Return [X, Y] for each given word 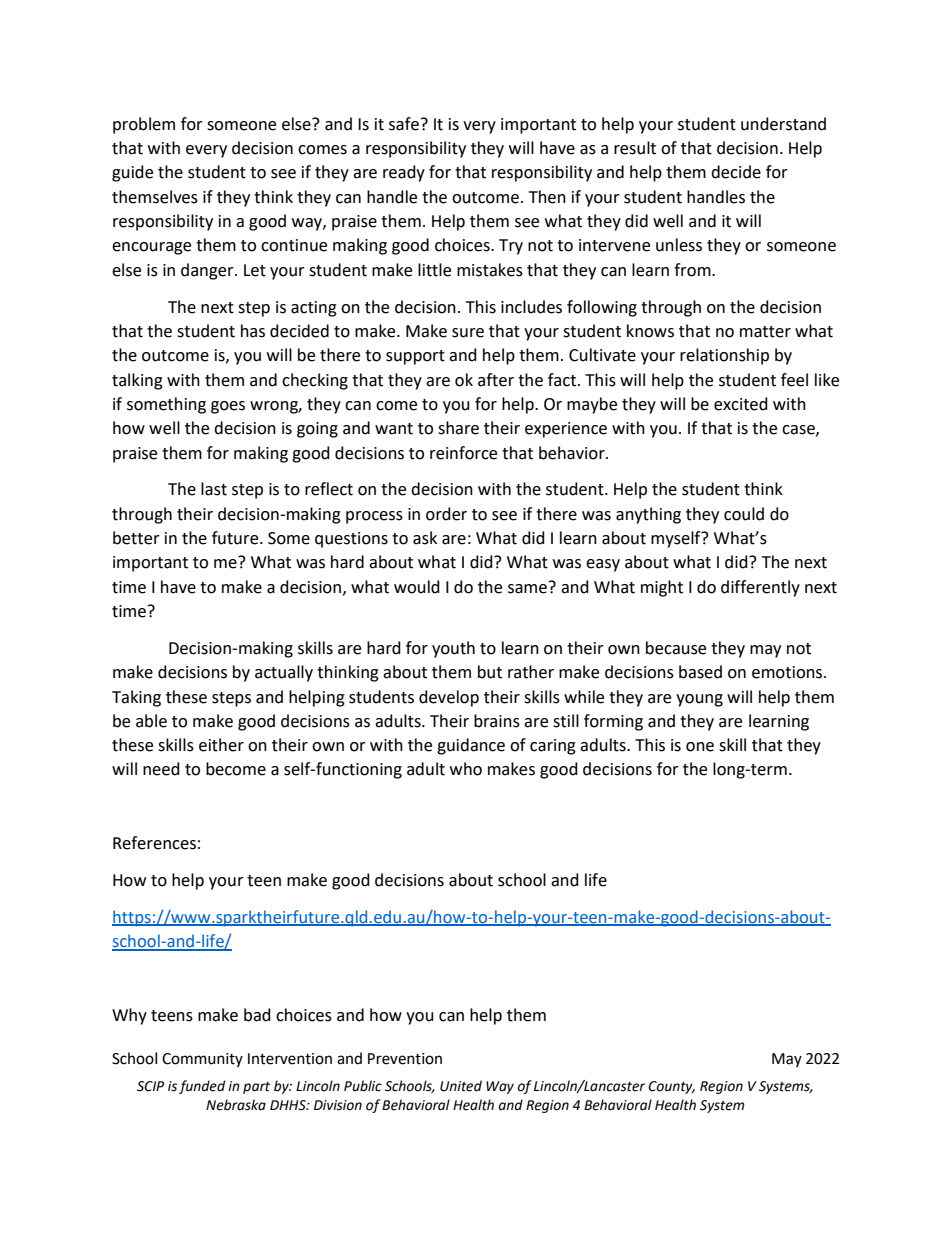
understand [783, 124]
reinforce [463, 453]
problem [144, 125]
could [744, 514]
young [699, 700]
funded [202, 1087]
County [671, 1087]
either [221, 745]
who [466, 769]
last [214, 489]
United [461, 1086]
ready [404, 173]
